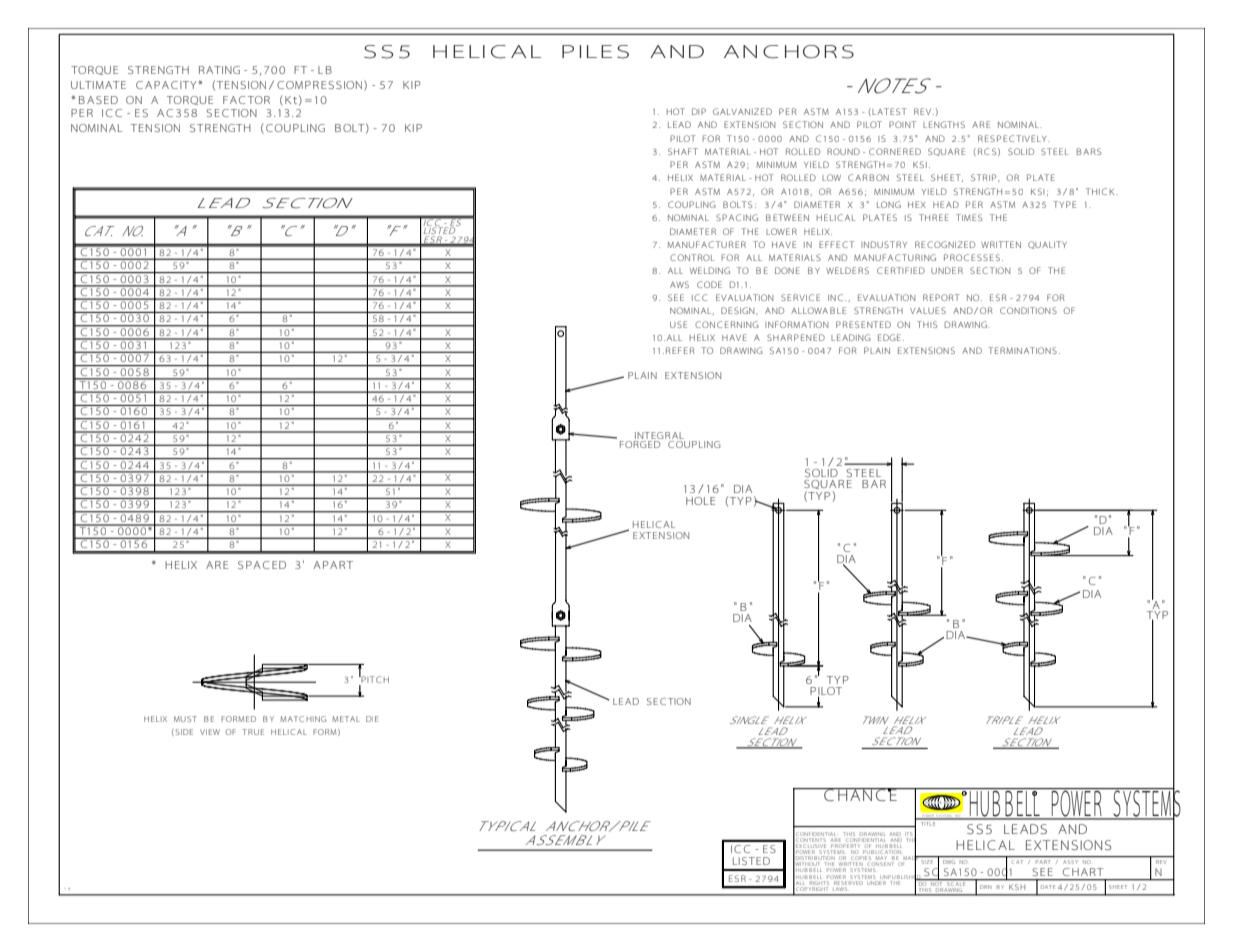  What do you see at coordinates (246, 100) in the image?
I see `FACTOR` at bounding box center [246, 100].
